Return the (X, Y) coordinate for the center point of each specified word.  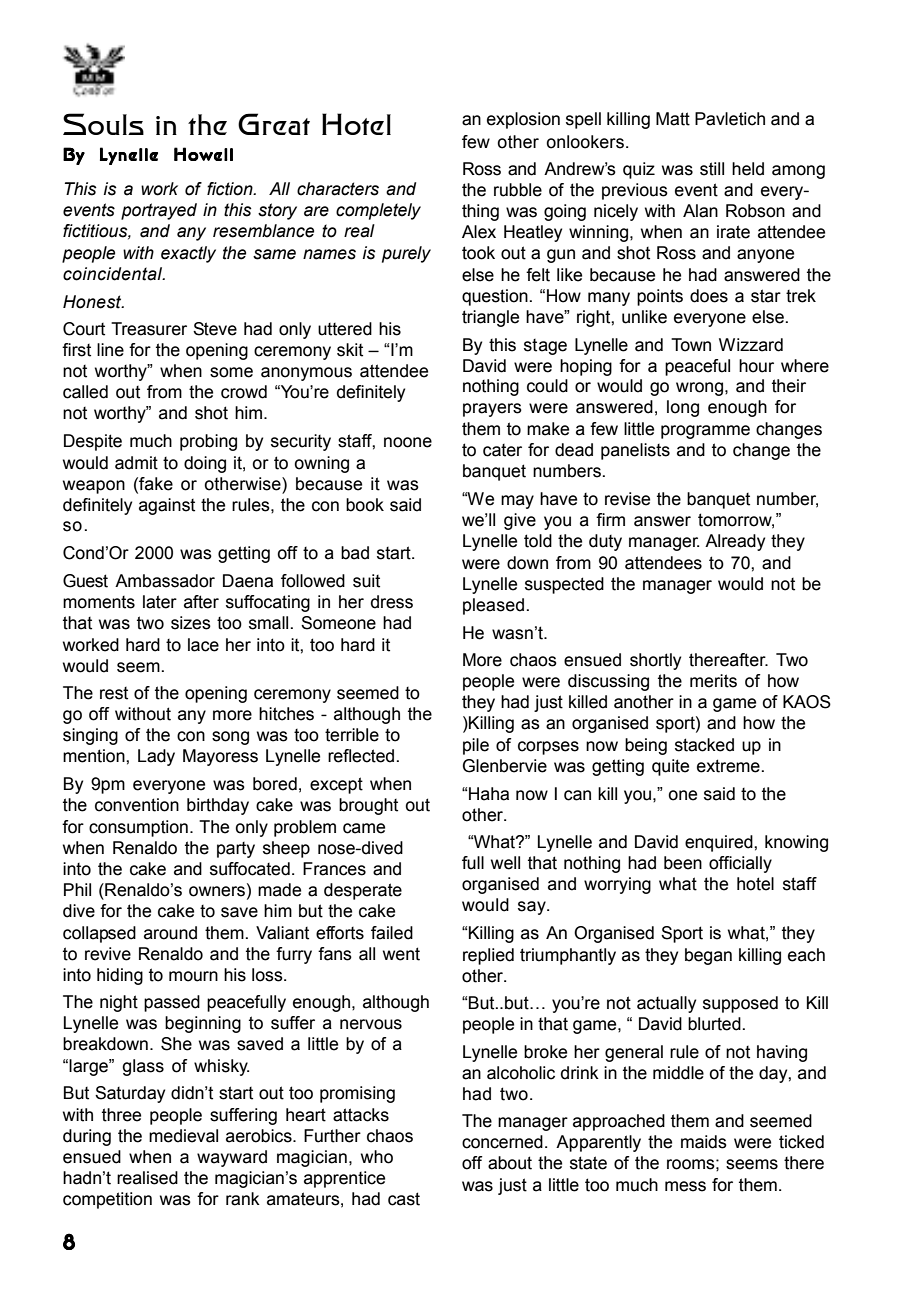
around (170, 933)
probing (208, 442)
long (683, 408)
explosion (523, 120)
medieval (183, 1136)
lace (203, 645)
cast (404, 1199)
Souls (103, 124)
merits (713, 681)
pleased (493, 606)
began (708, 956)
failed (392, 933)
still (712, 169)
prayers (492, 410)
